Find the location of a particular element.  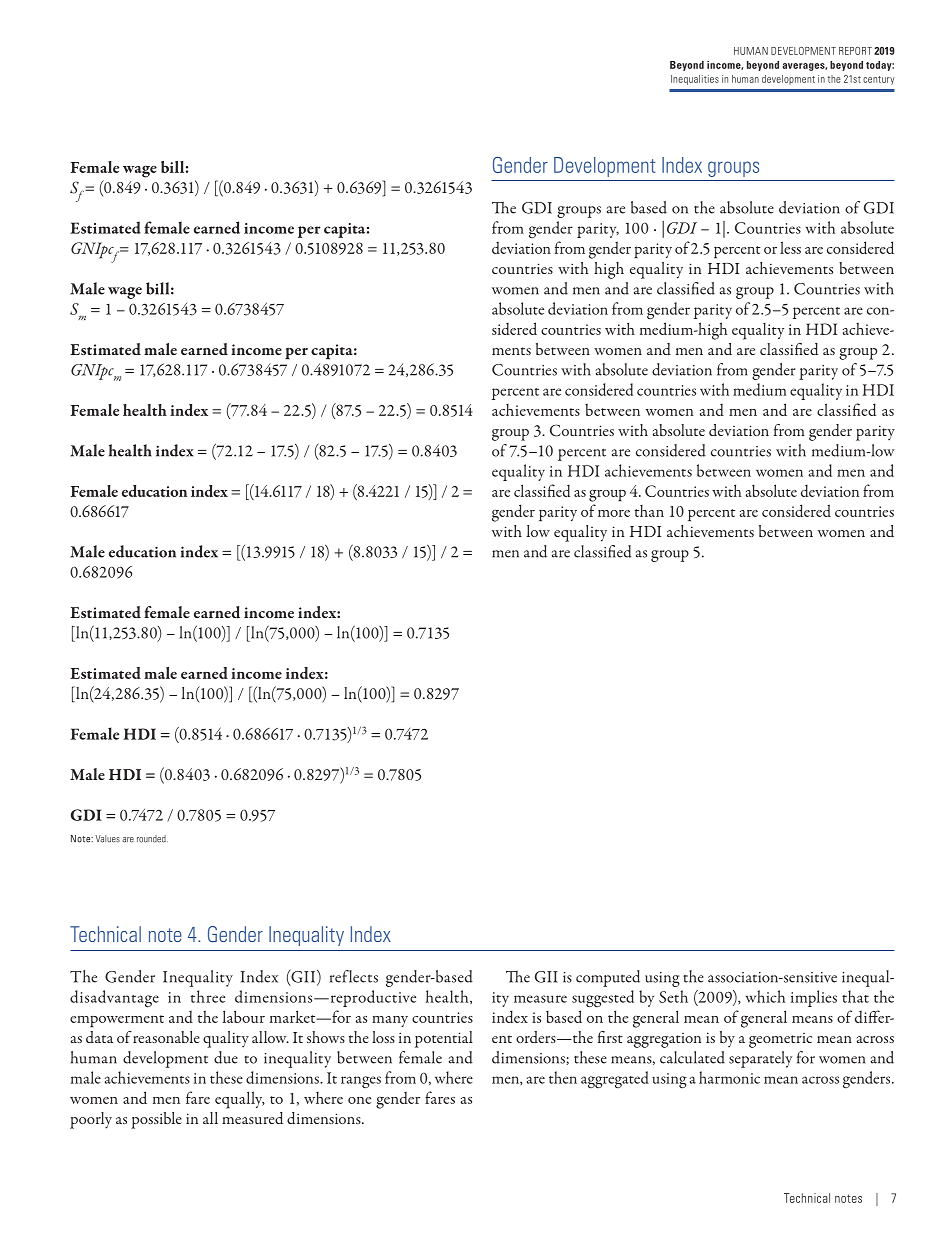

Values is located at coordinates (107, 839).
